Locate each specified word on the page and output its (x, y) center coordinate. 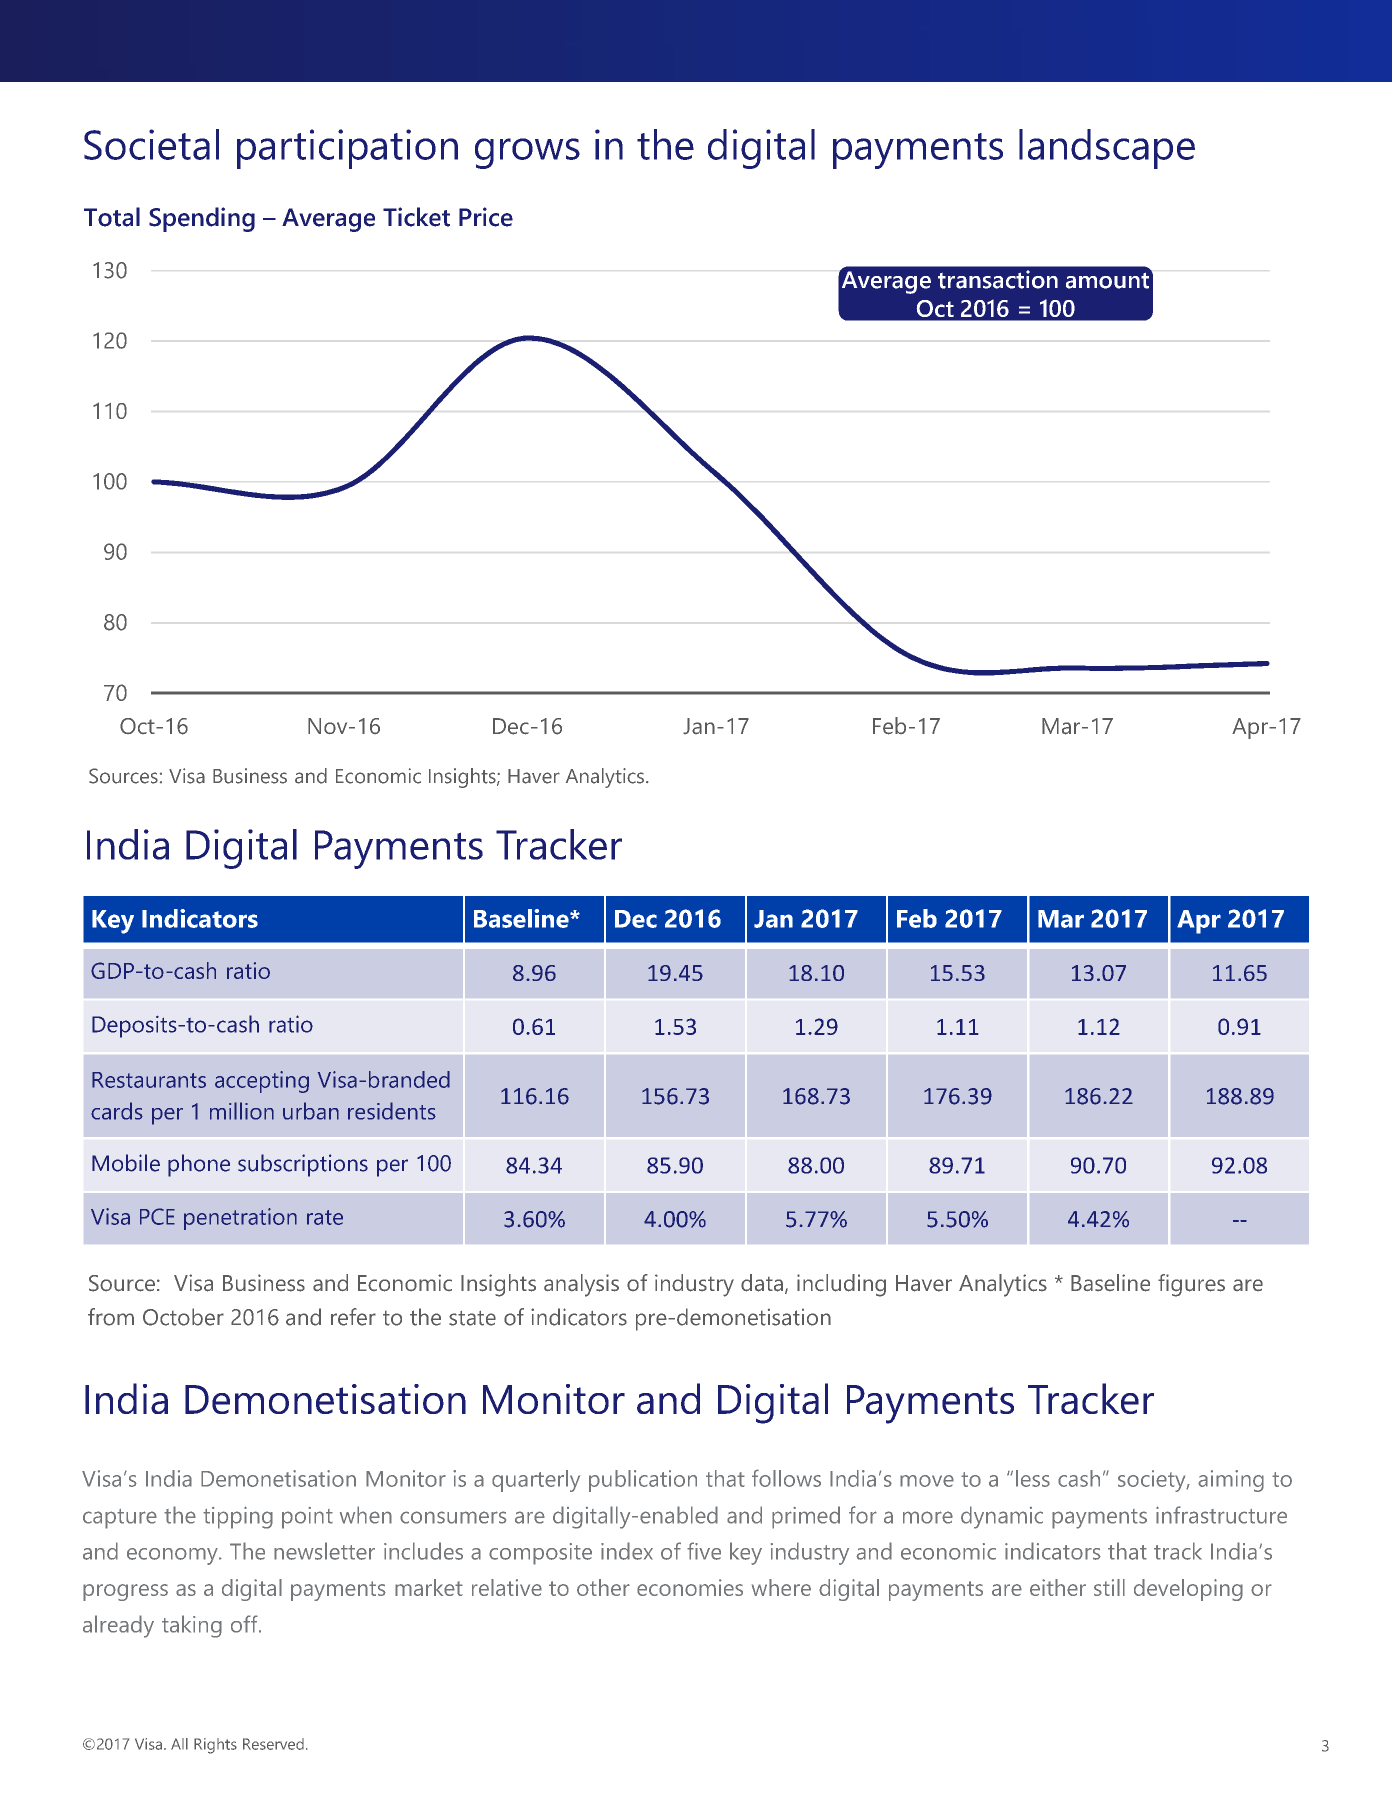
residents (392, 1111)
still (1109, 1587)
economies (690, 1587)
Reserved (273, 1744)
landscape (1107, 149)
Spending (202, 219)
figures (1191, 1285)
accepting (262, 1082)
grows (527, 153)
